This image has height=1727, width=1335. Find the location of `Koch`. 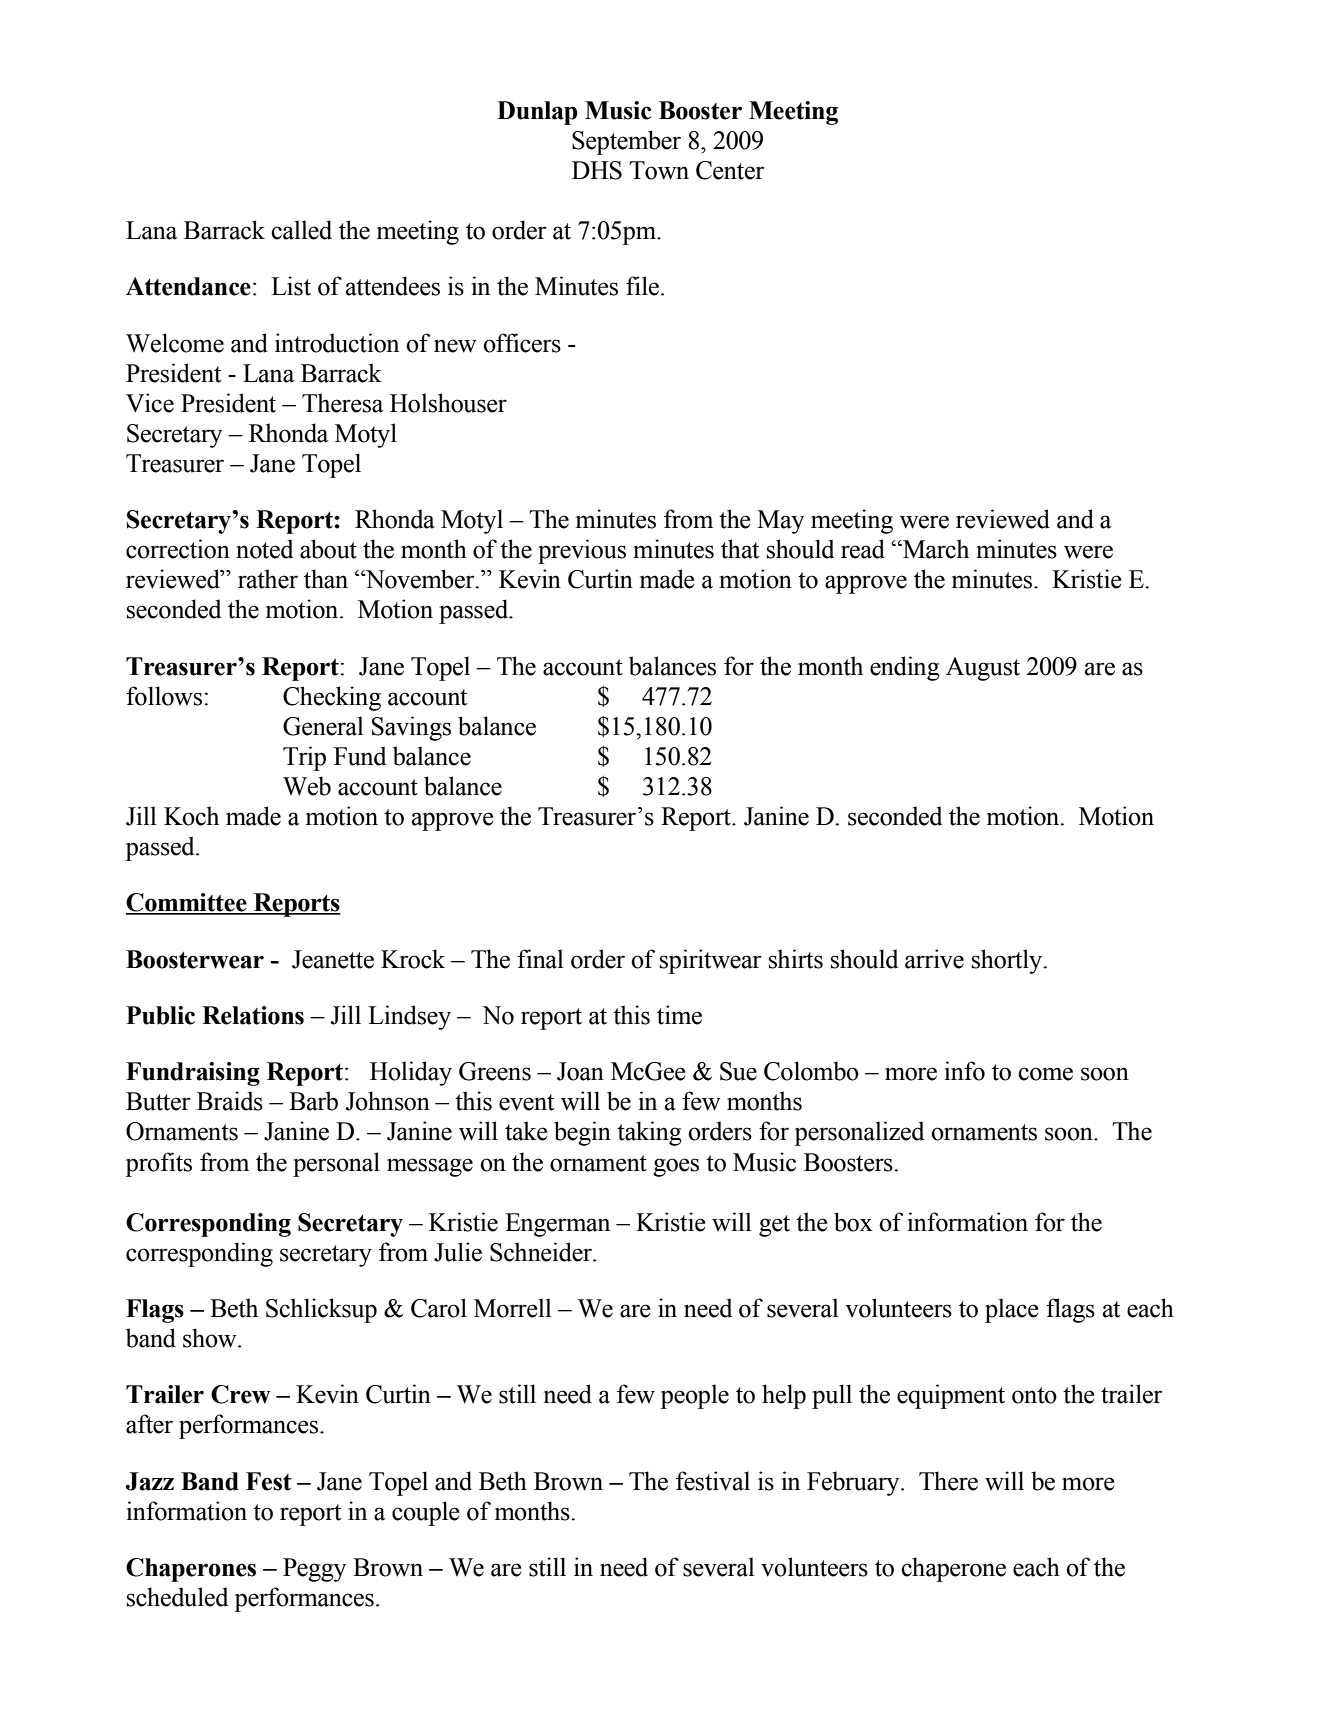

Koch is located at coordinates (191, 816).
